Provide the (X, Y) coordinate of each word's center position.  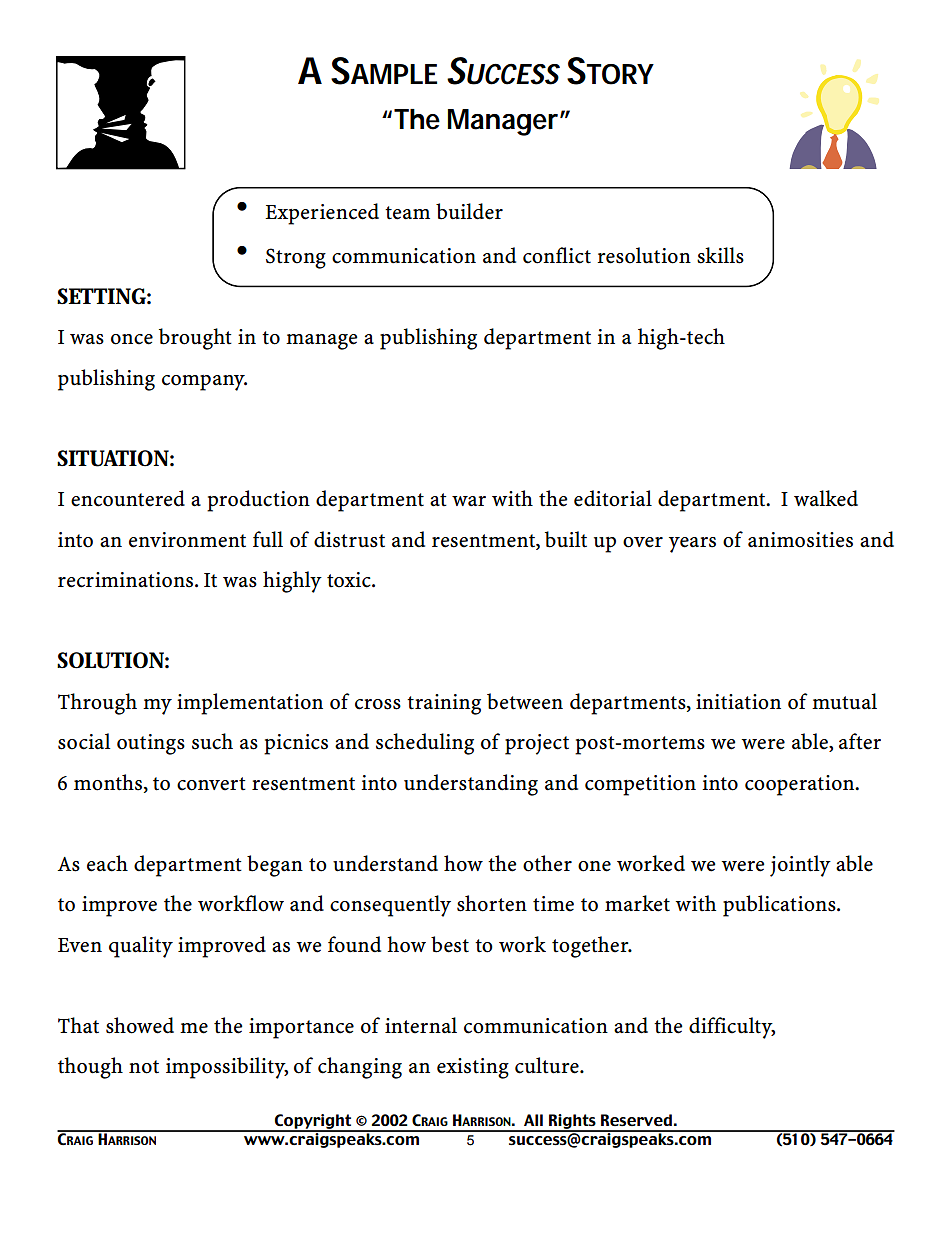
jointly (800, 866)
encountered (128, 498)
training (444, 704)
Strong (296, 258)
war (469, 501)
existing (473, 1068)
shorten (492, 903)
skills (720, 255)
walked (826, 498)
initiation (738, 702)
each (107, 863)
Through (97, 704)
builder (469, 211)
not (144, 1067)
